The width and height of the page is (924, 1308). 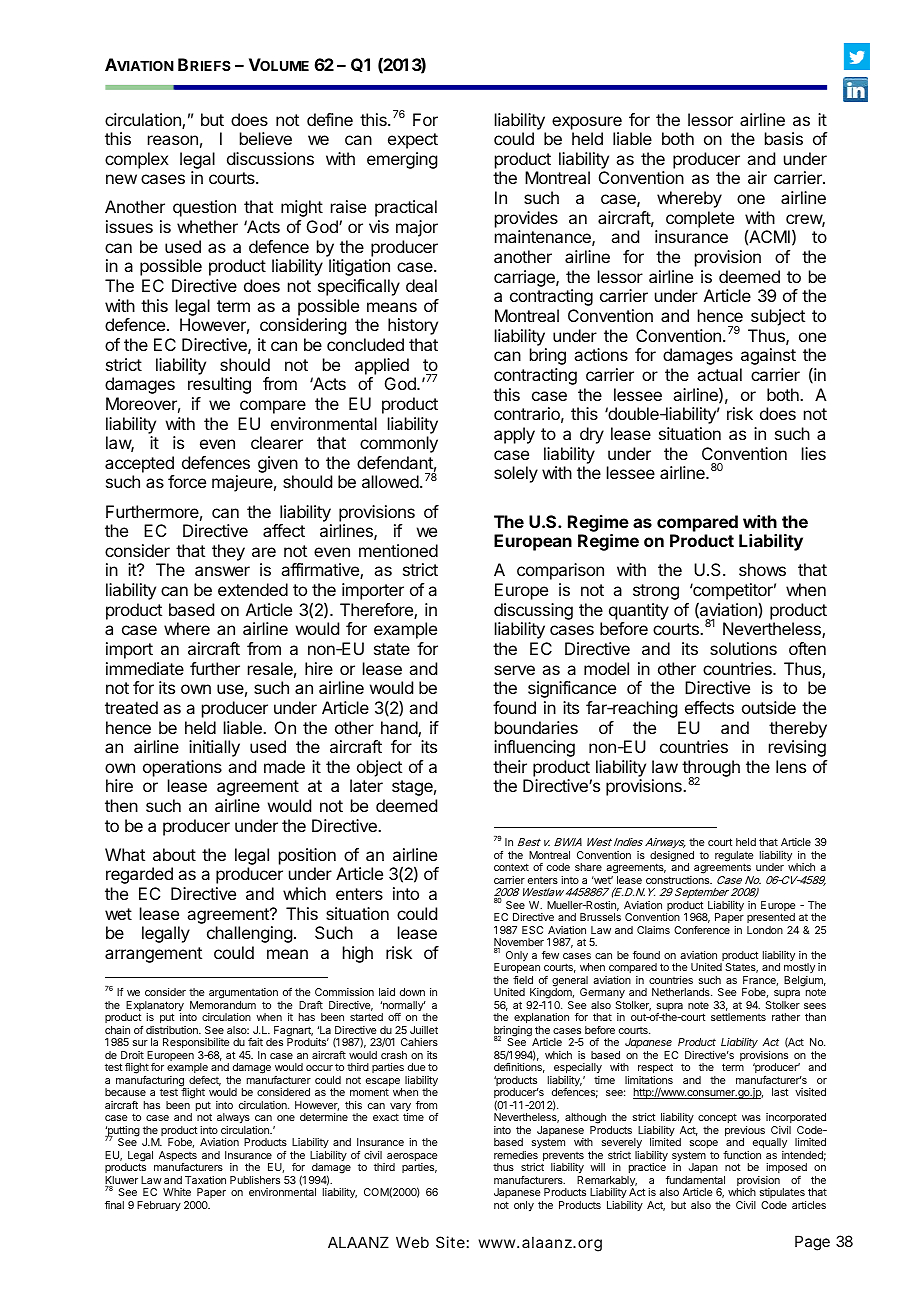 What do you see at coordinates (711, 770) in the page?
I see `through` at bounding box center [711, 770].
